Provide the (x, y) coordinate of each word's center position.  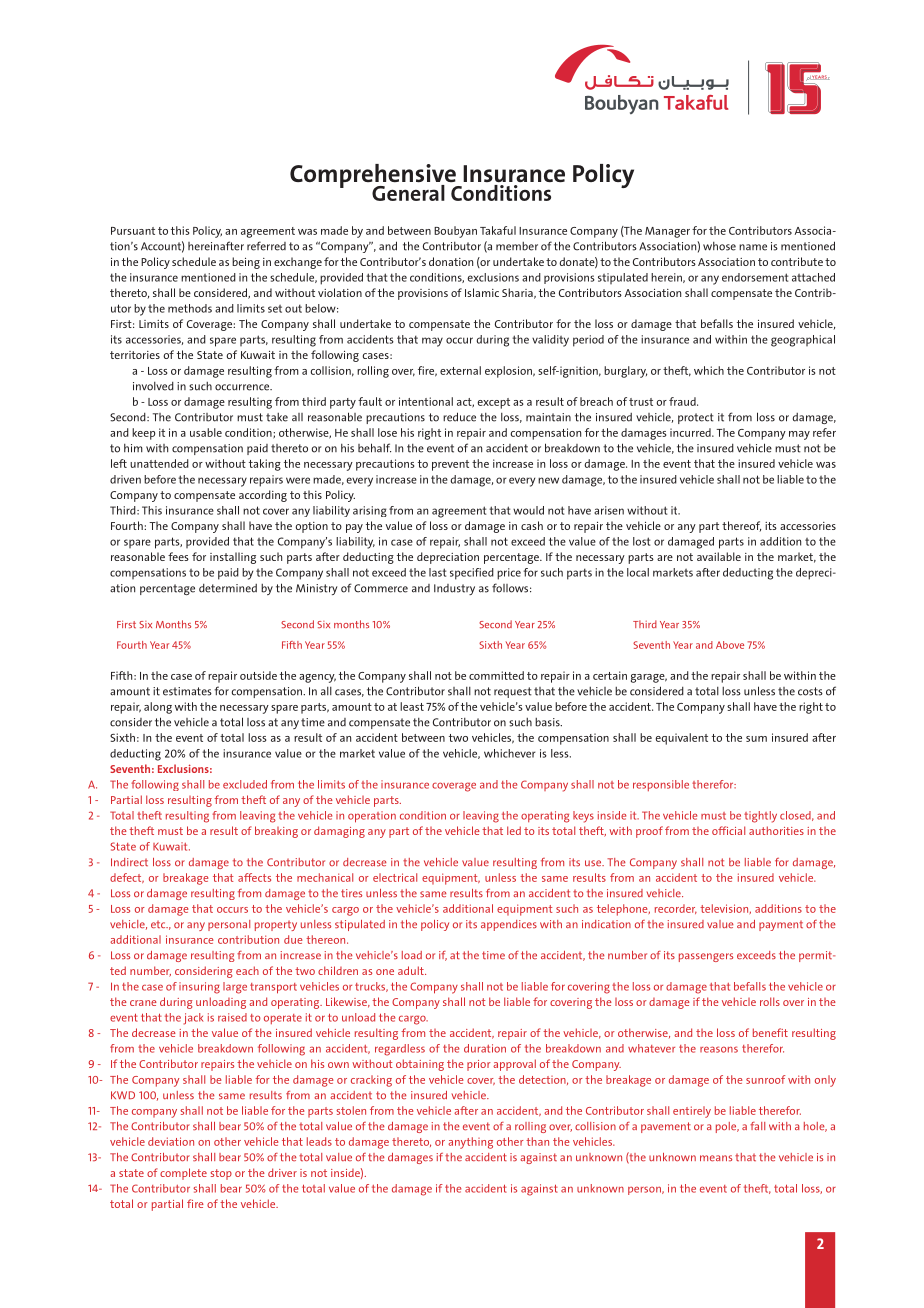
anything (470, 1143)
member (517, 246)
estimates (187, 691)
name (753, 247)
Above (730, 645)
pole (727, 1127)
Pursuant (133, 231)
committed (496, 675)
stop (221, 1174)
